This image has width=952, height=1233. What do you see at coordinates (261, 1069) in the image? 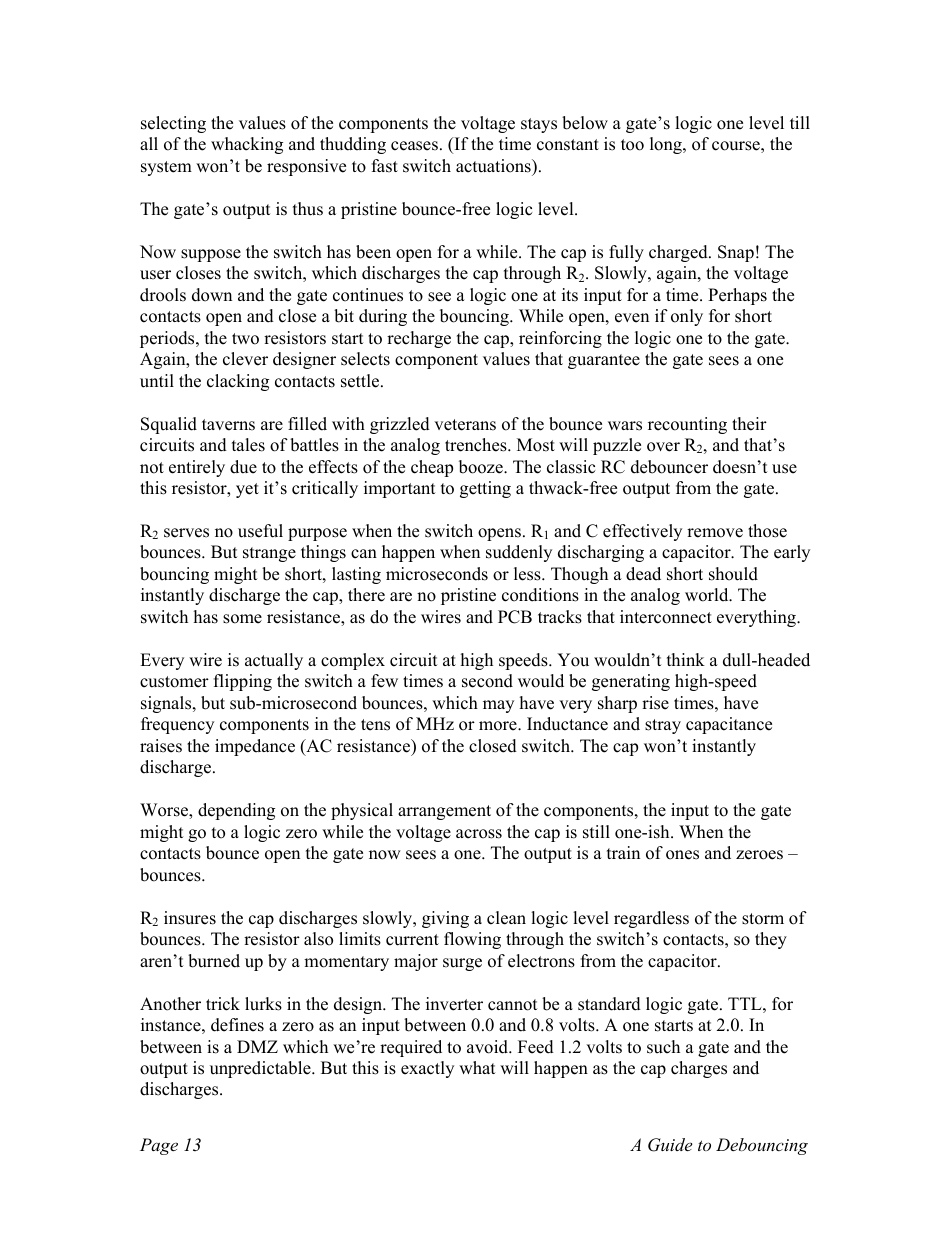
I see `unpredictable` at bounding box center [261, 1069].
